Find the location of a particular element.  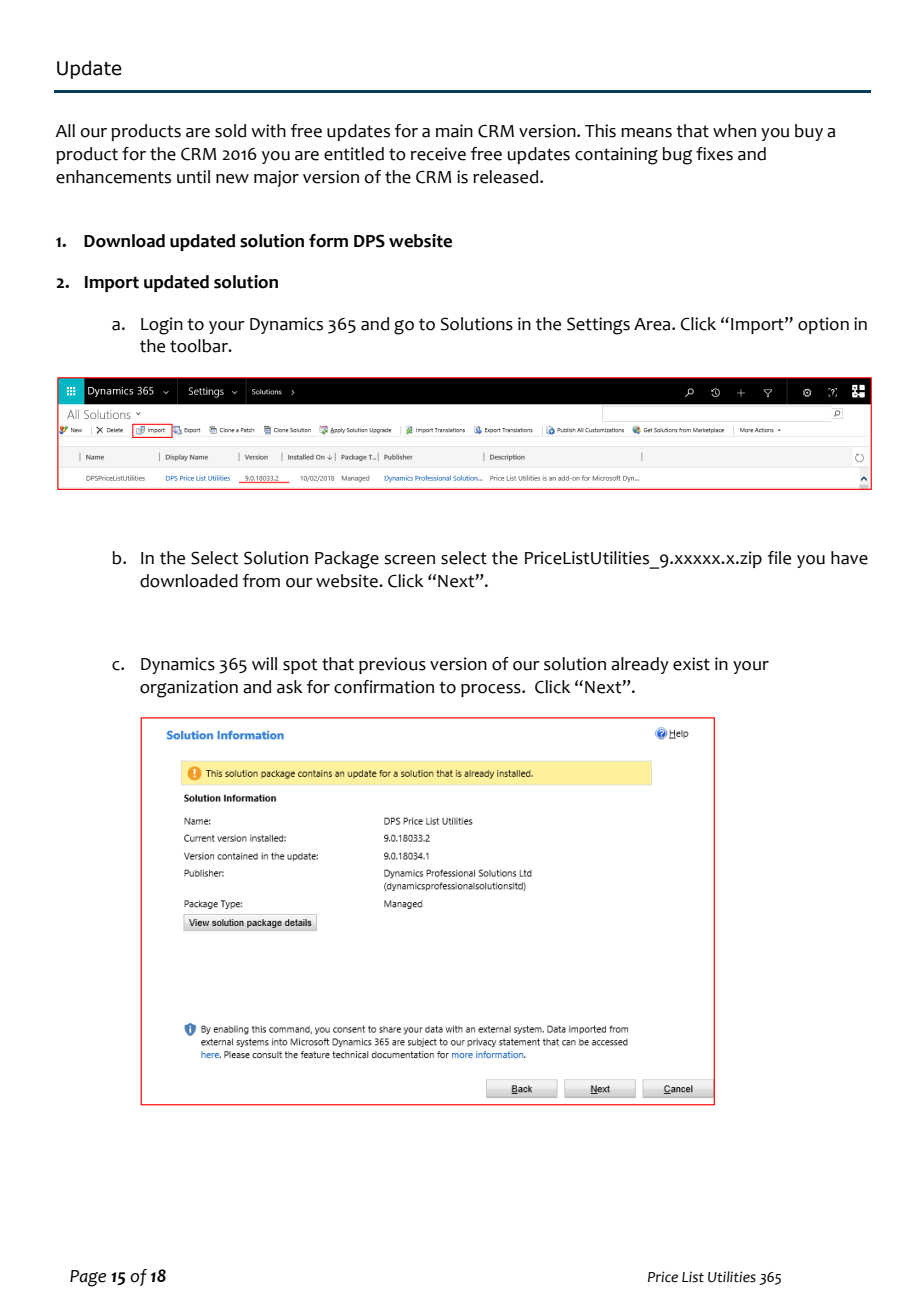

organization is located at coordinates (189, 689).
